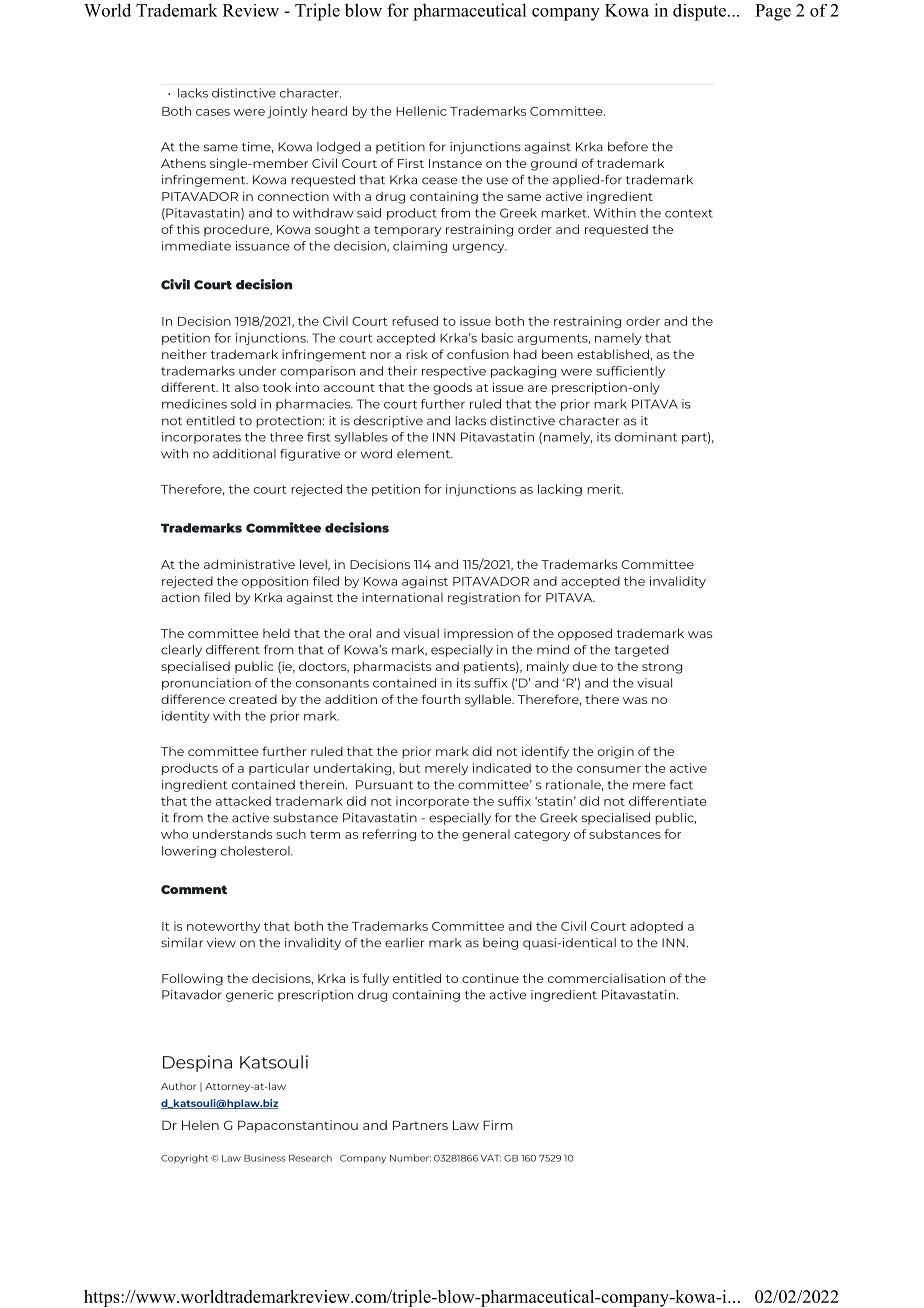 This document has height=1308, width=924. Describe the element at coordinates (606, 978) in the document. I see `commercialisation` at that location.
